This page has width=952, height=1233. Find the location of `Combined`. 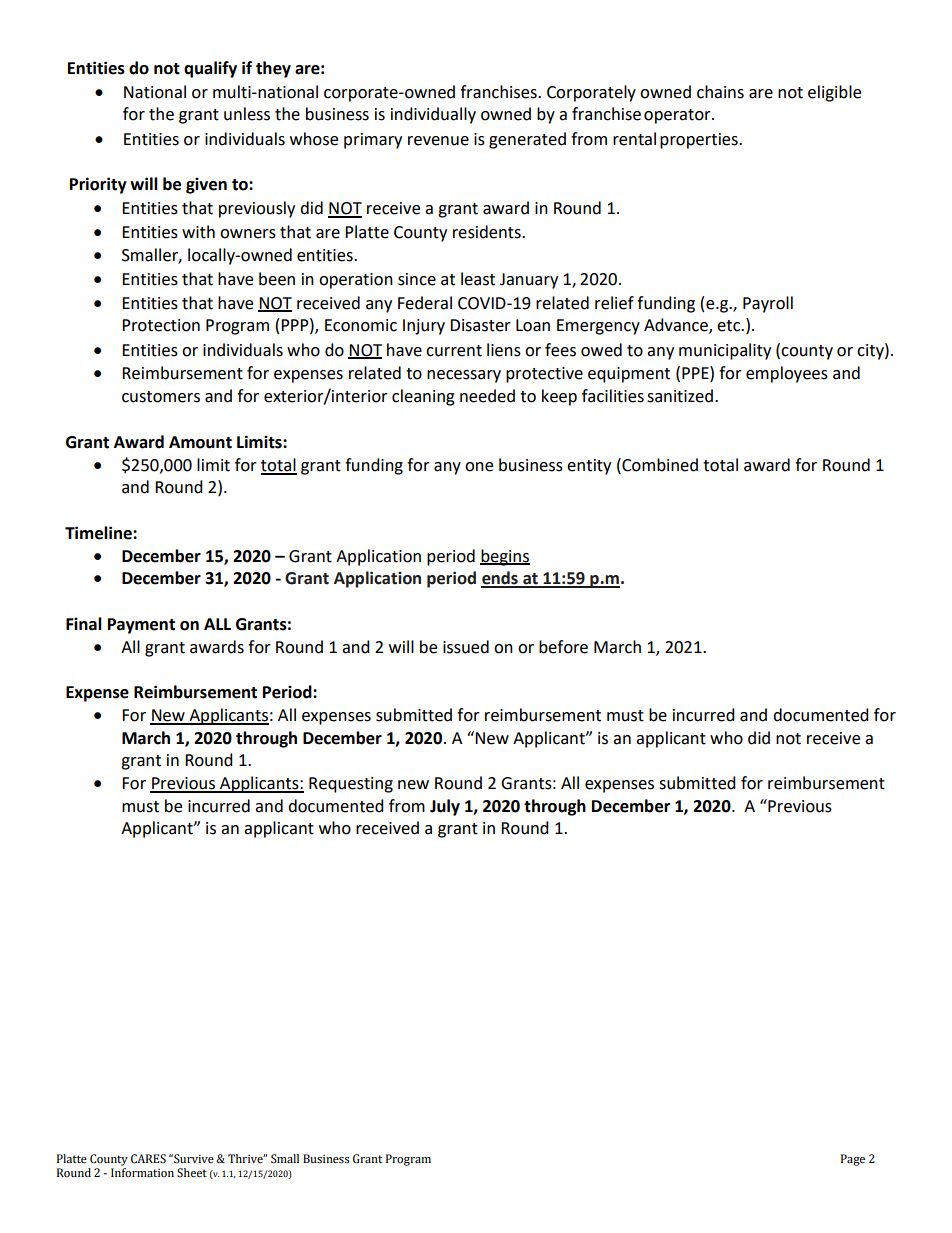

Combined is located at coordinates (659, 465).
